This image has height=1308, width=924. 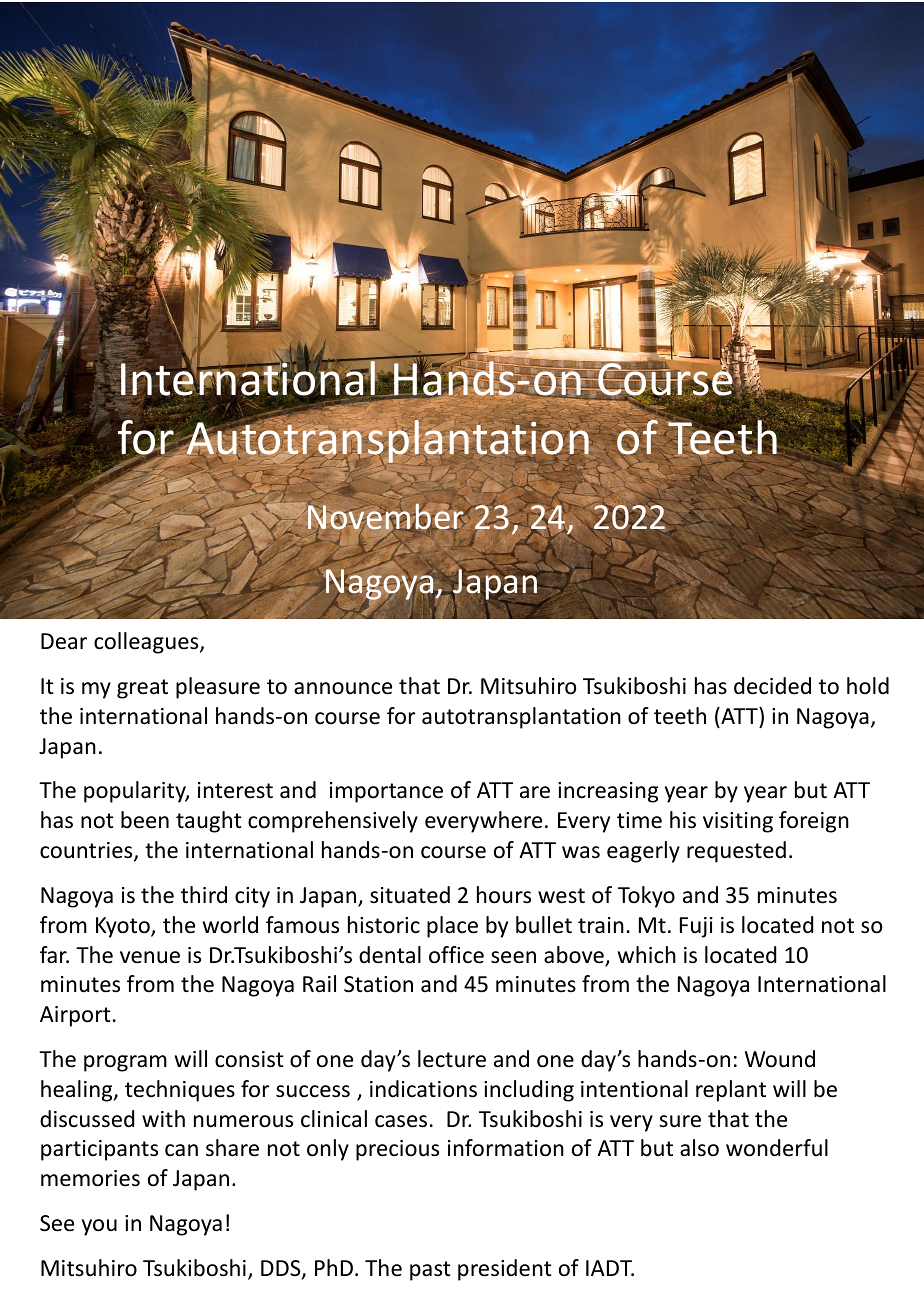 What do you see at coordinates (204, 895) in the image?
I see `third` at bounding box center [204, 895].
